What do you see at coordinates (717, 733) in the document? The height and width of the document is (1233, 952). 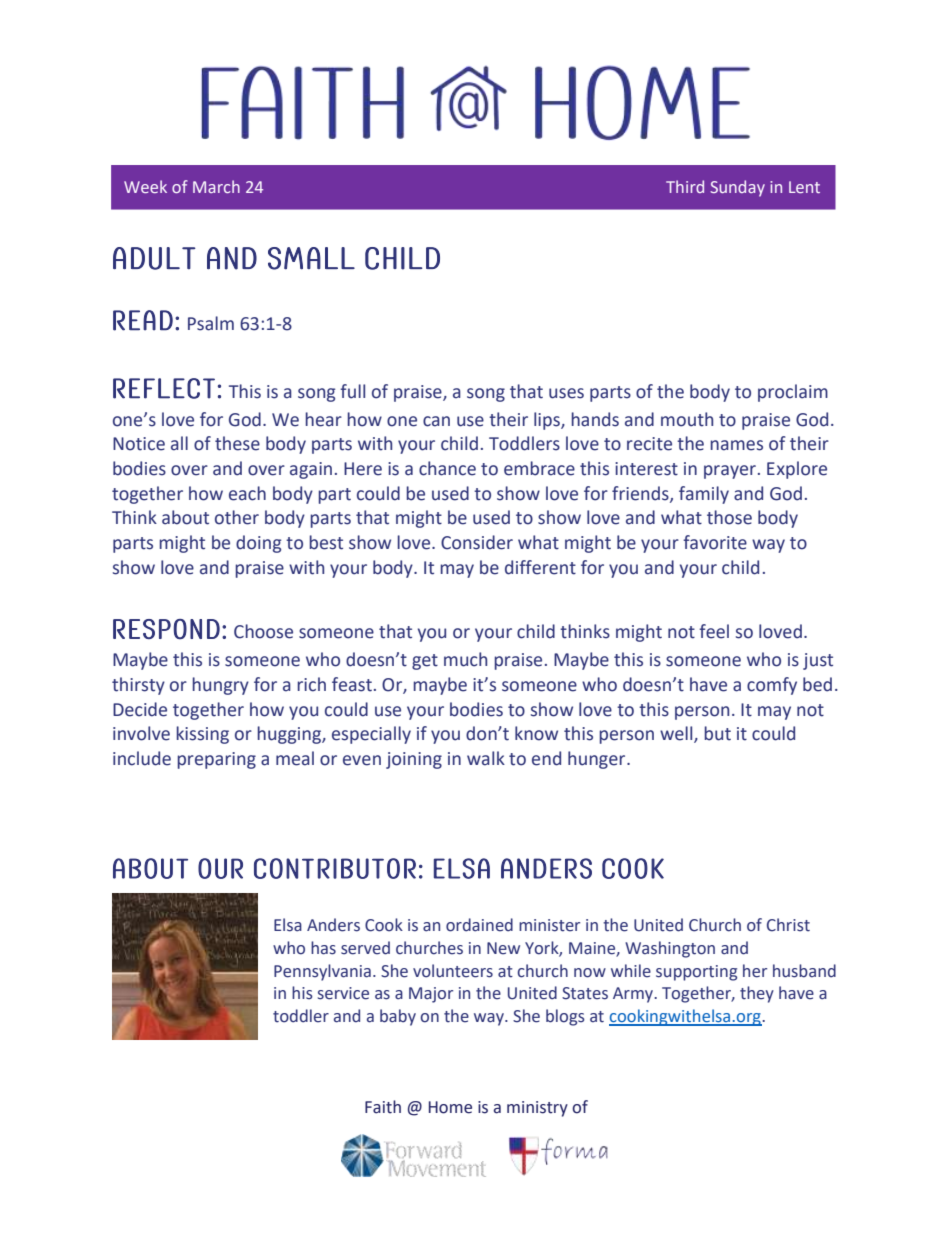 I see `but` at bounding box center [717, 733].
